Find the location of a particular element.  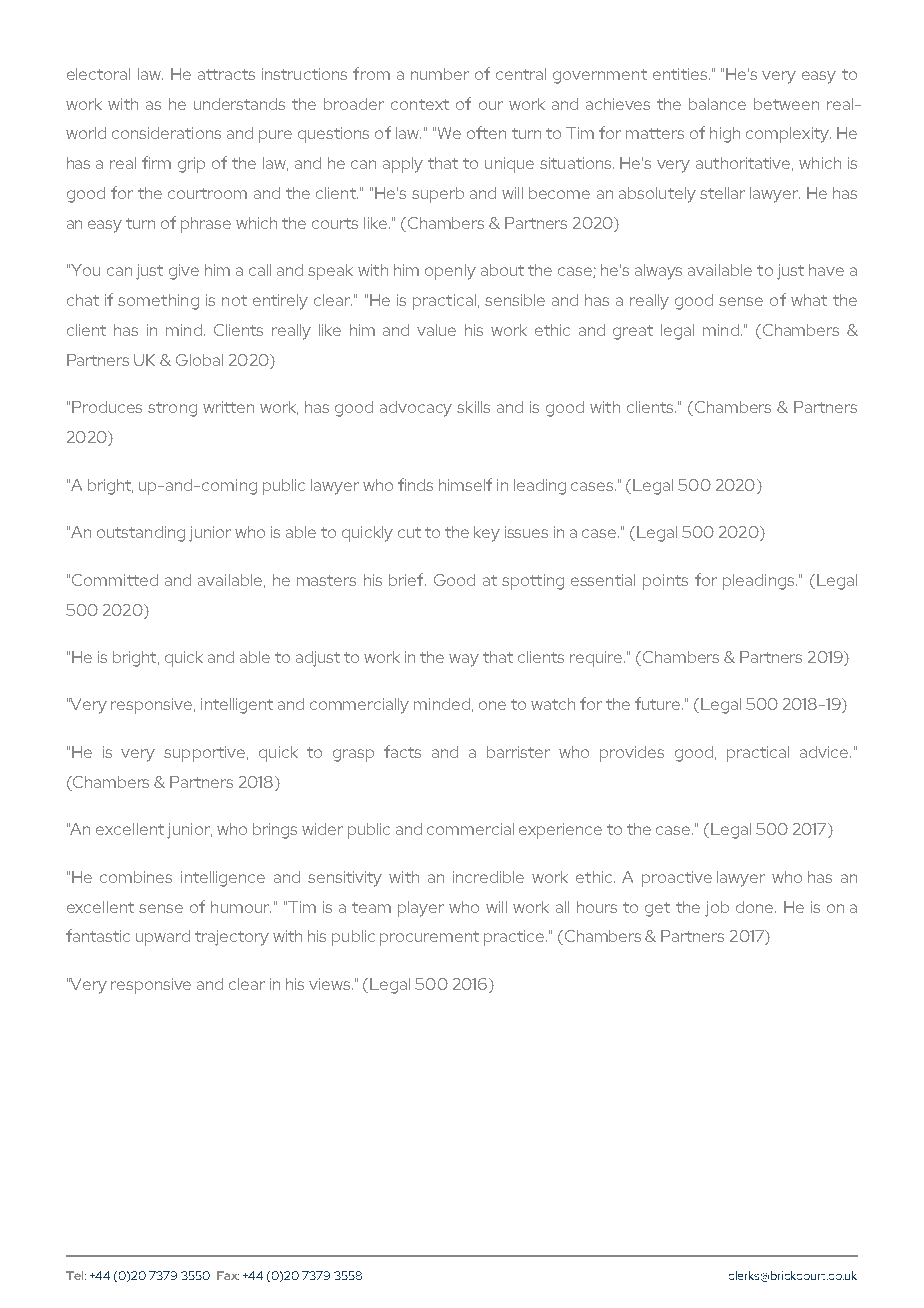

context is located at coordinates (420, 104).
